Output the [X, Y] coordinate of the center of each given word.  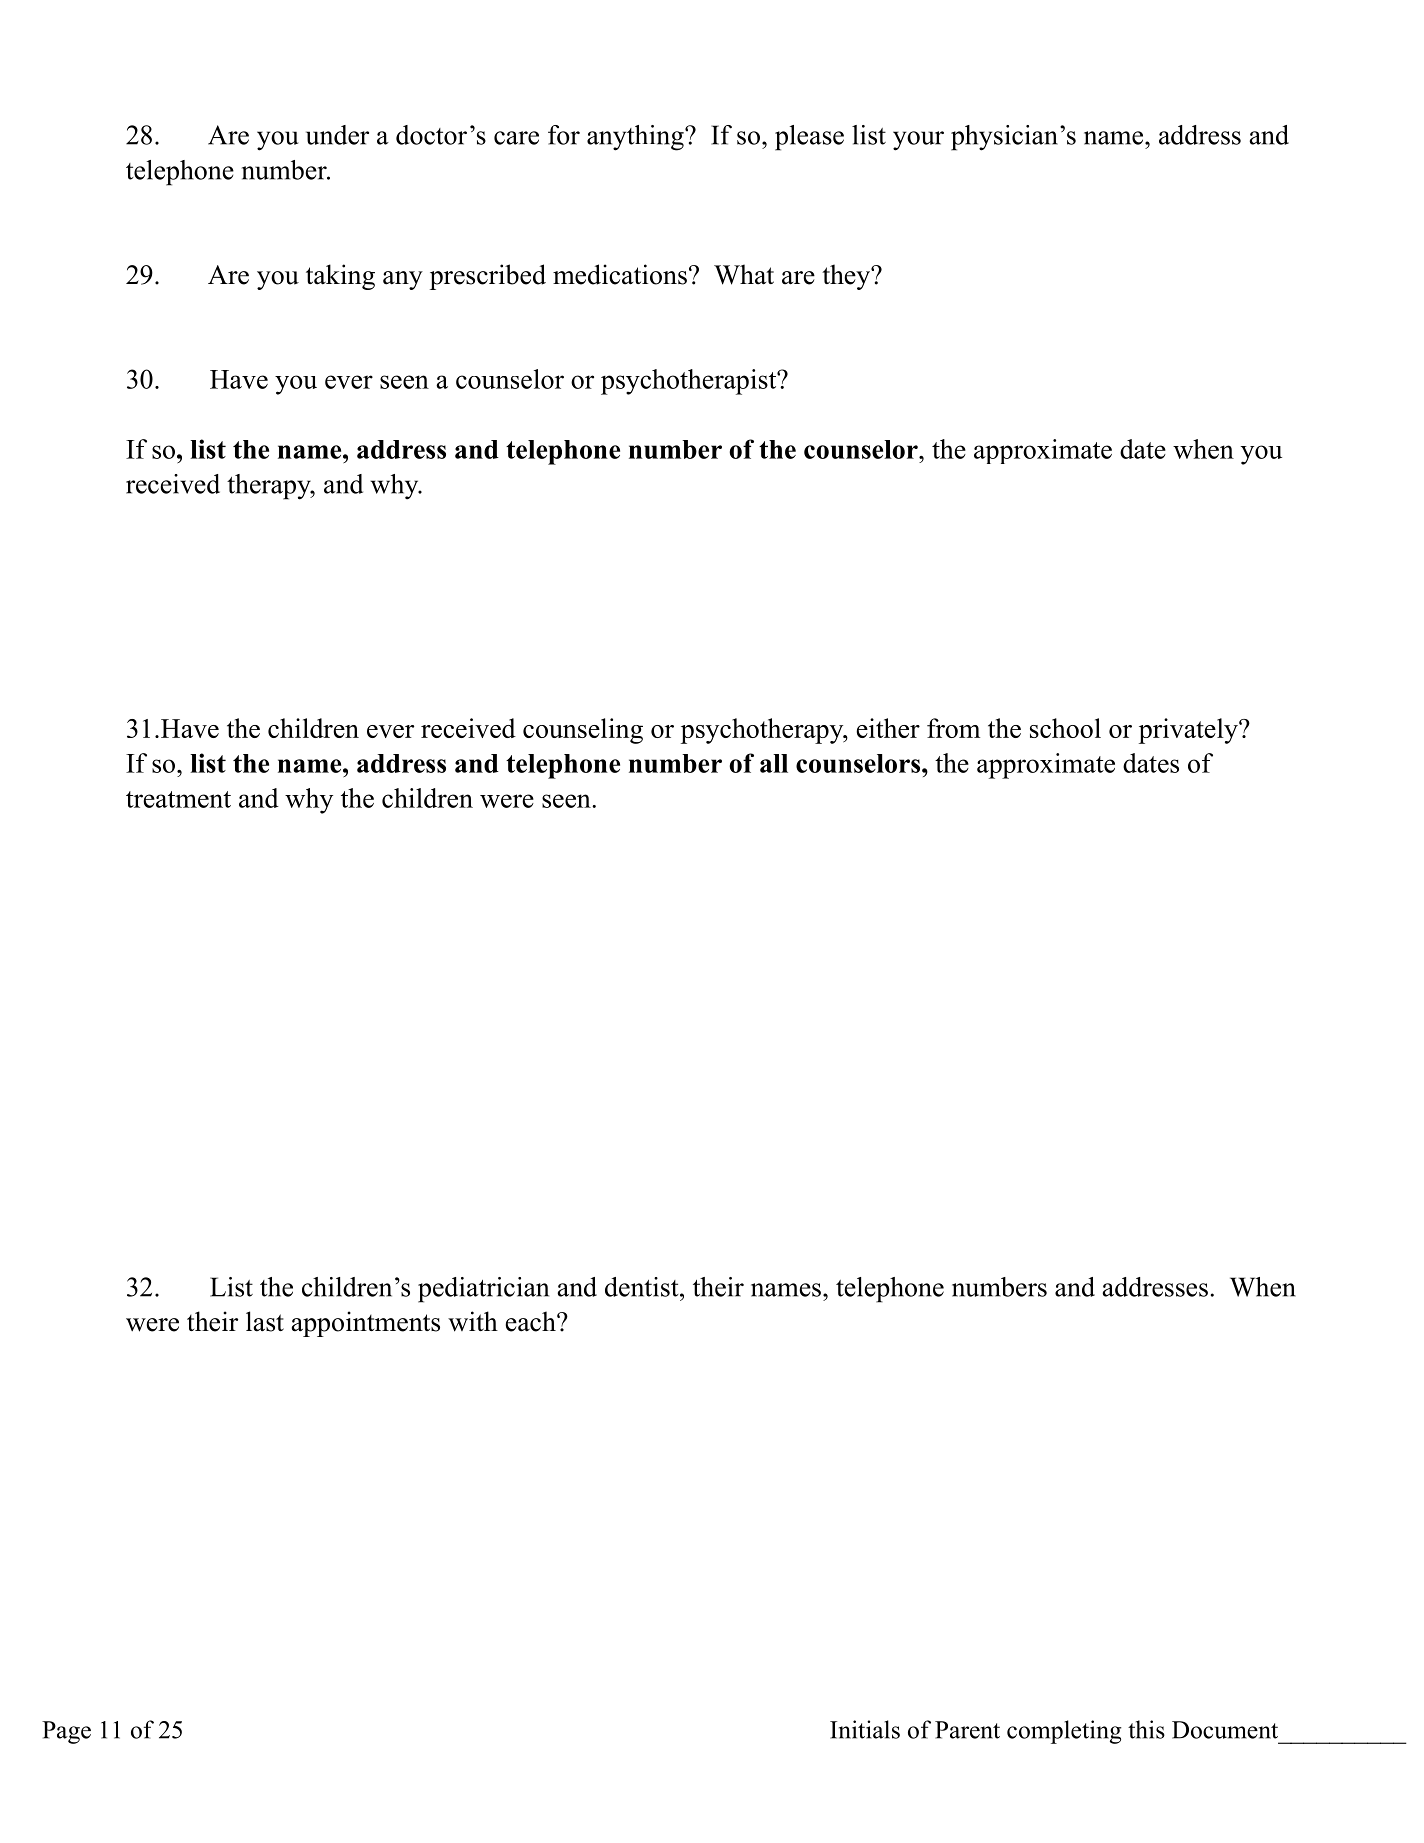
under [337, 135]
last [265, 1321]
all [774, 763]
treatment [178, 799]
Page [66, 1732]
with [473, 1321]
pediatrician [483, 1290]
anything [636, 138]
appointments [366, 1324]
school [1065, 728]
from [953, 728]
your [918, 141]
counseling [583, 731]
